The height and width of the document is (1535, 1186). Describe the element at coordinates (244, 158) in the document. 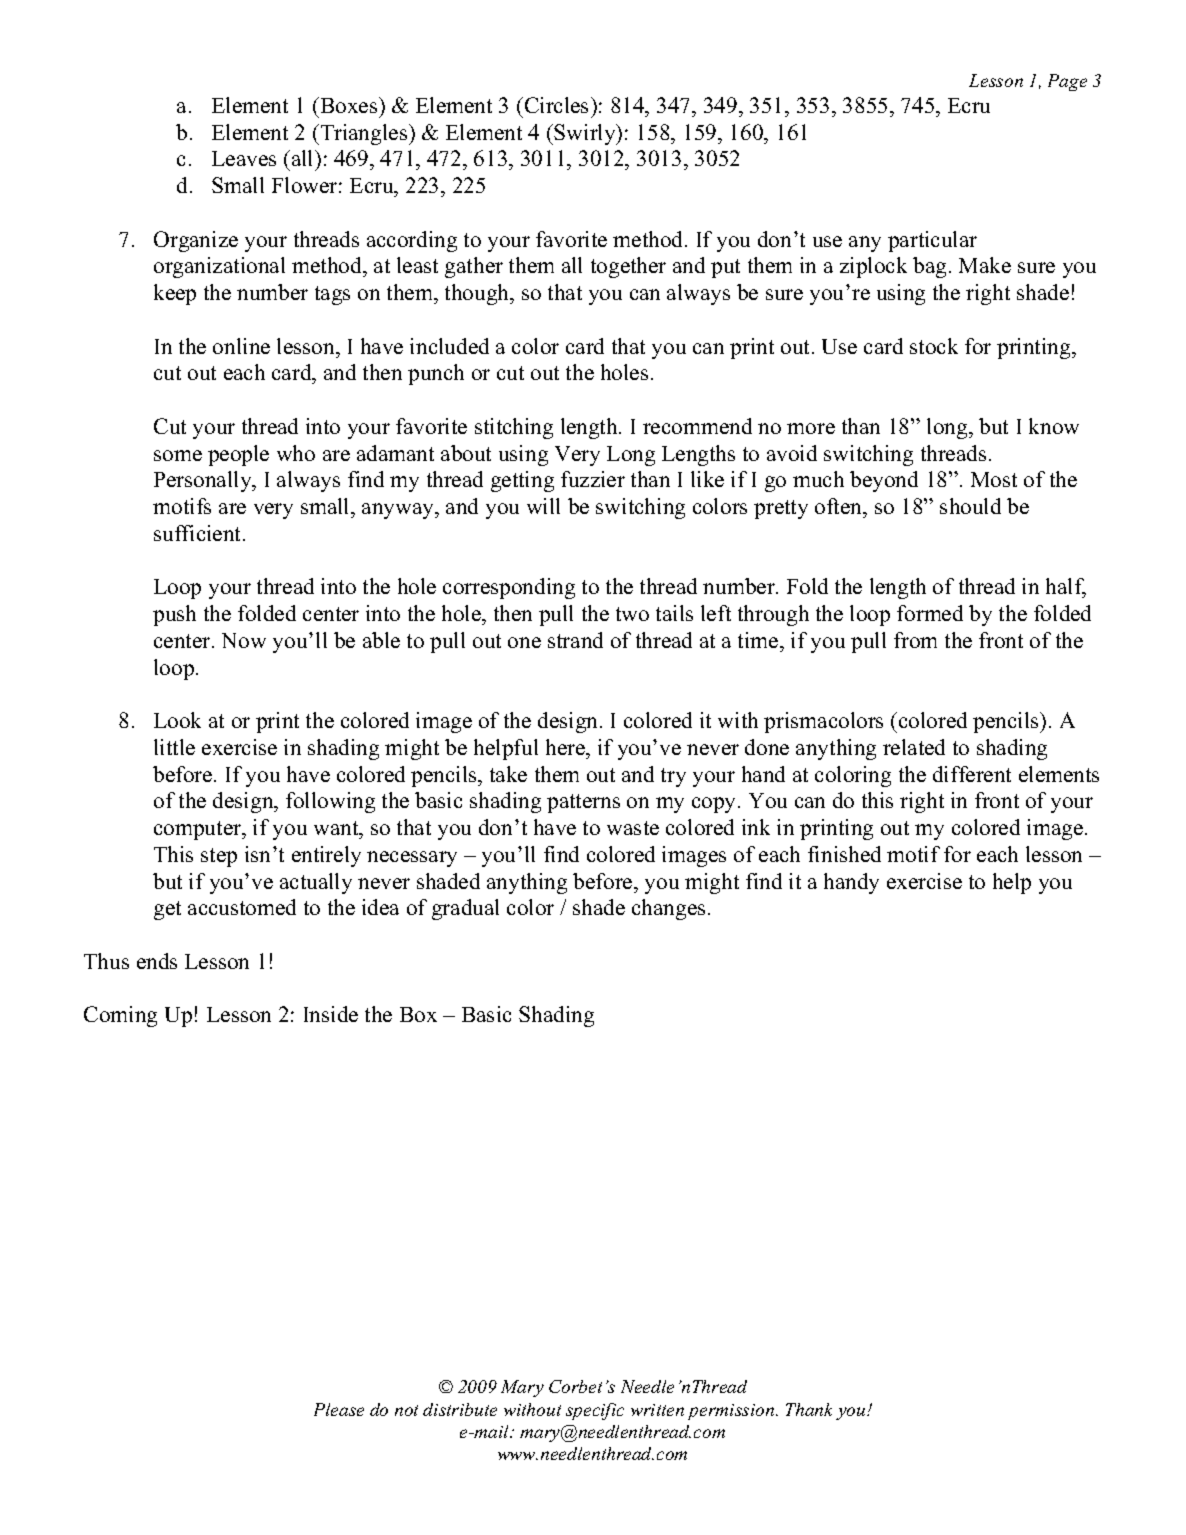

I see `Leaves` at that location.
